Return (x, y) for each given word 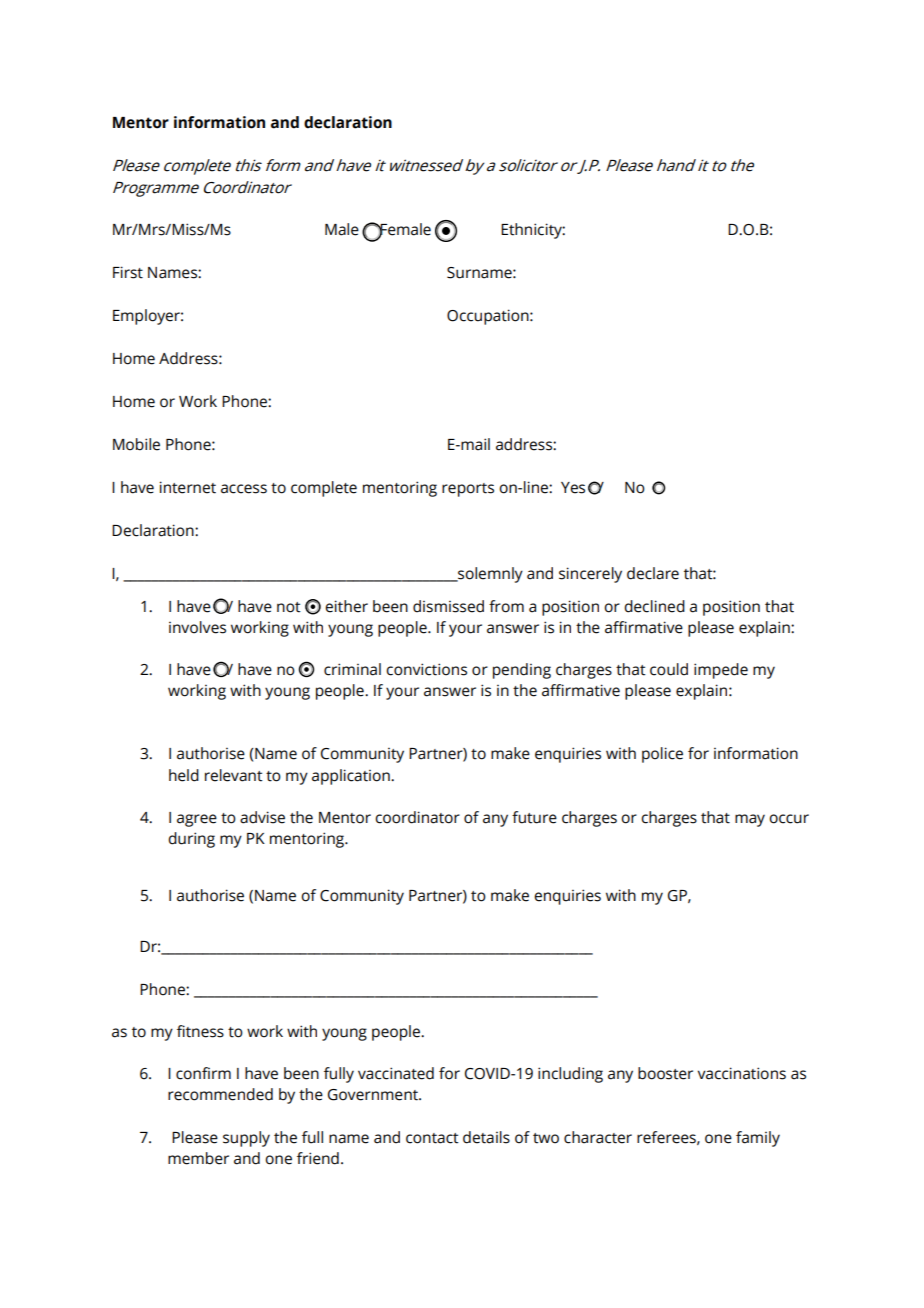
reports (468, 490)
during (191, 840)
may (750, 820)
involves (197, 627)
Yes (573, 488)
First (128, 272)
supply (246, 1139)
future (534, 817)
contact (432, 1138)
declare (653, 573)
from (506, 606)
